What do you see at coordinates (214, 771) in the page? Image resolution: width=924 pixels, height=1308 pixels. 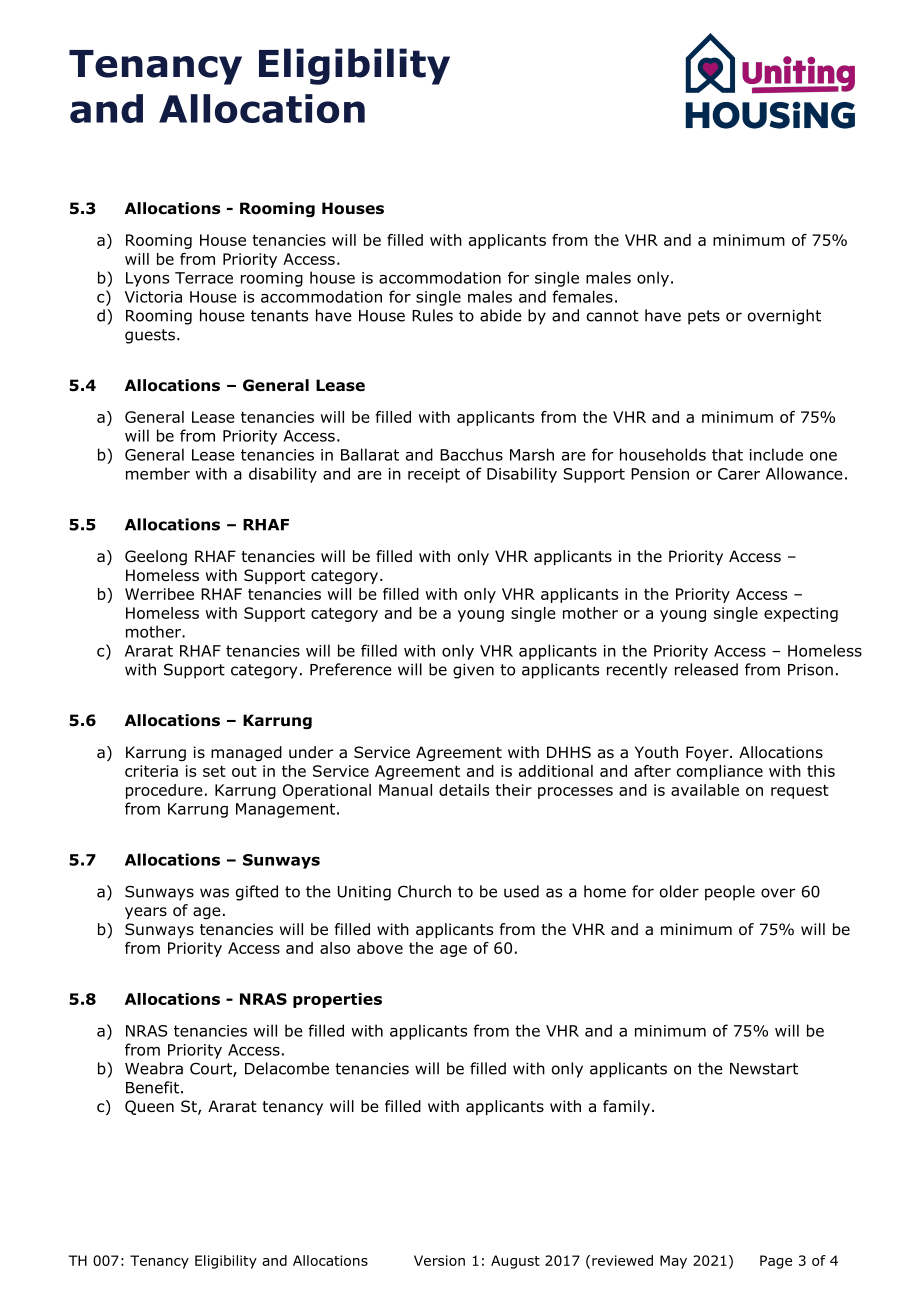 I see `set` at bounding box center [214, 771].
